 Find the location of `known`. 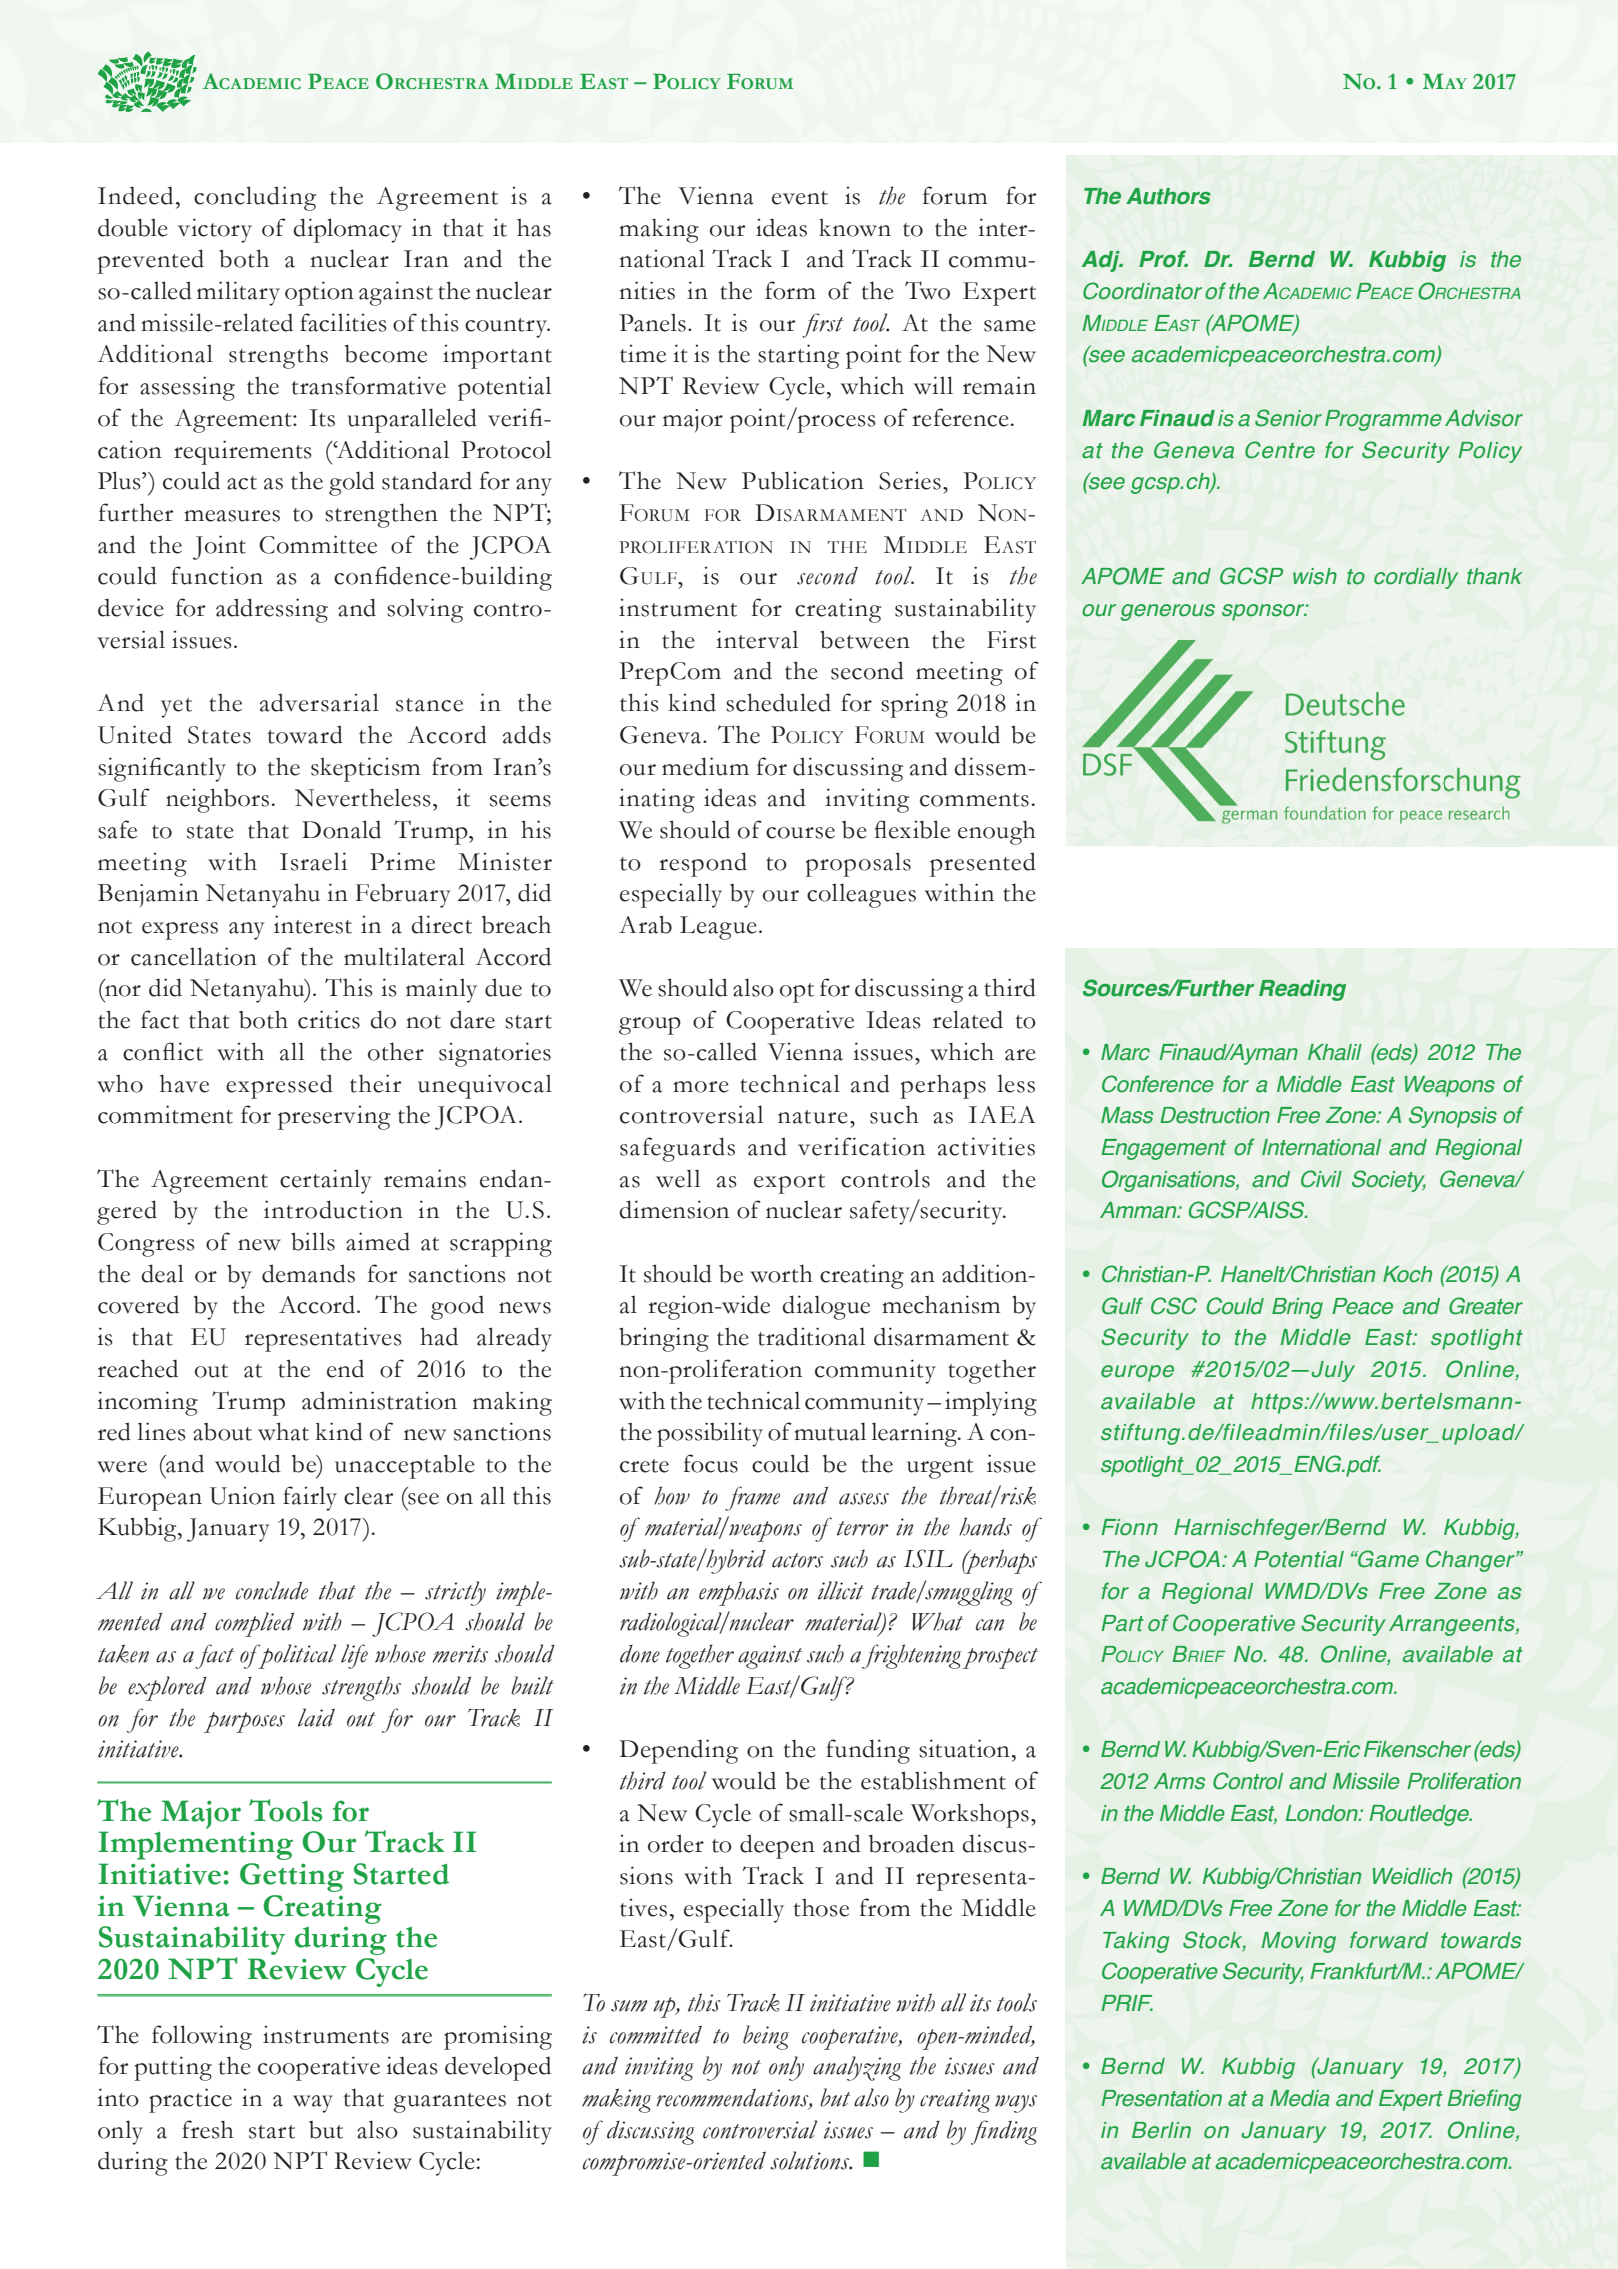

known is located at coordinates (855, 227).
